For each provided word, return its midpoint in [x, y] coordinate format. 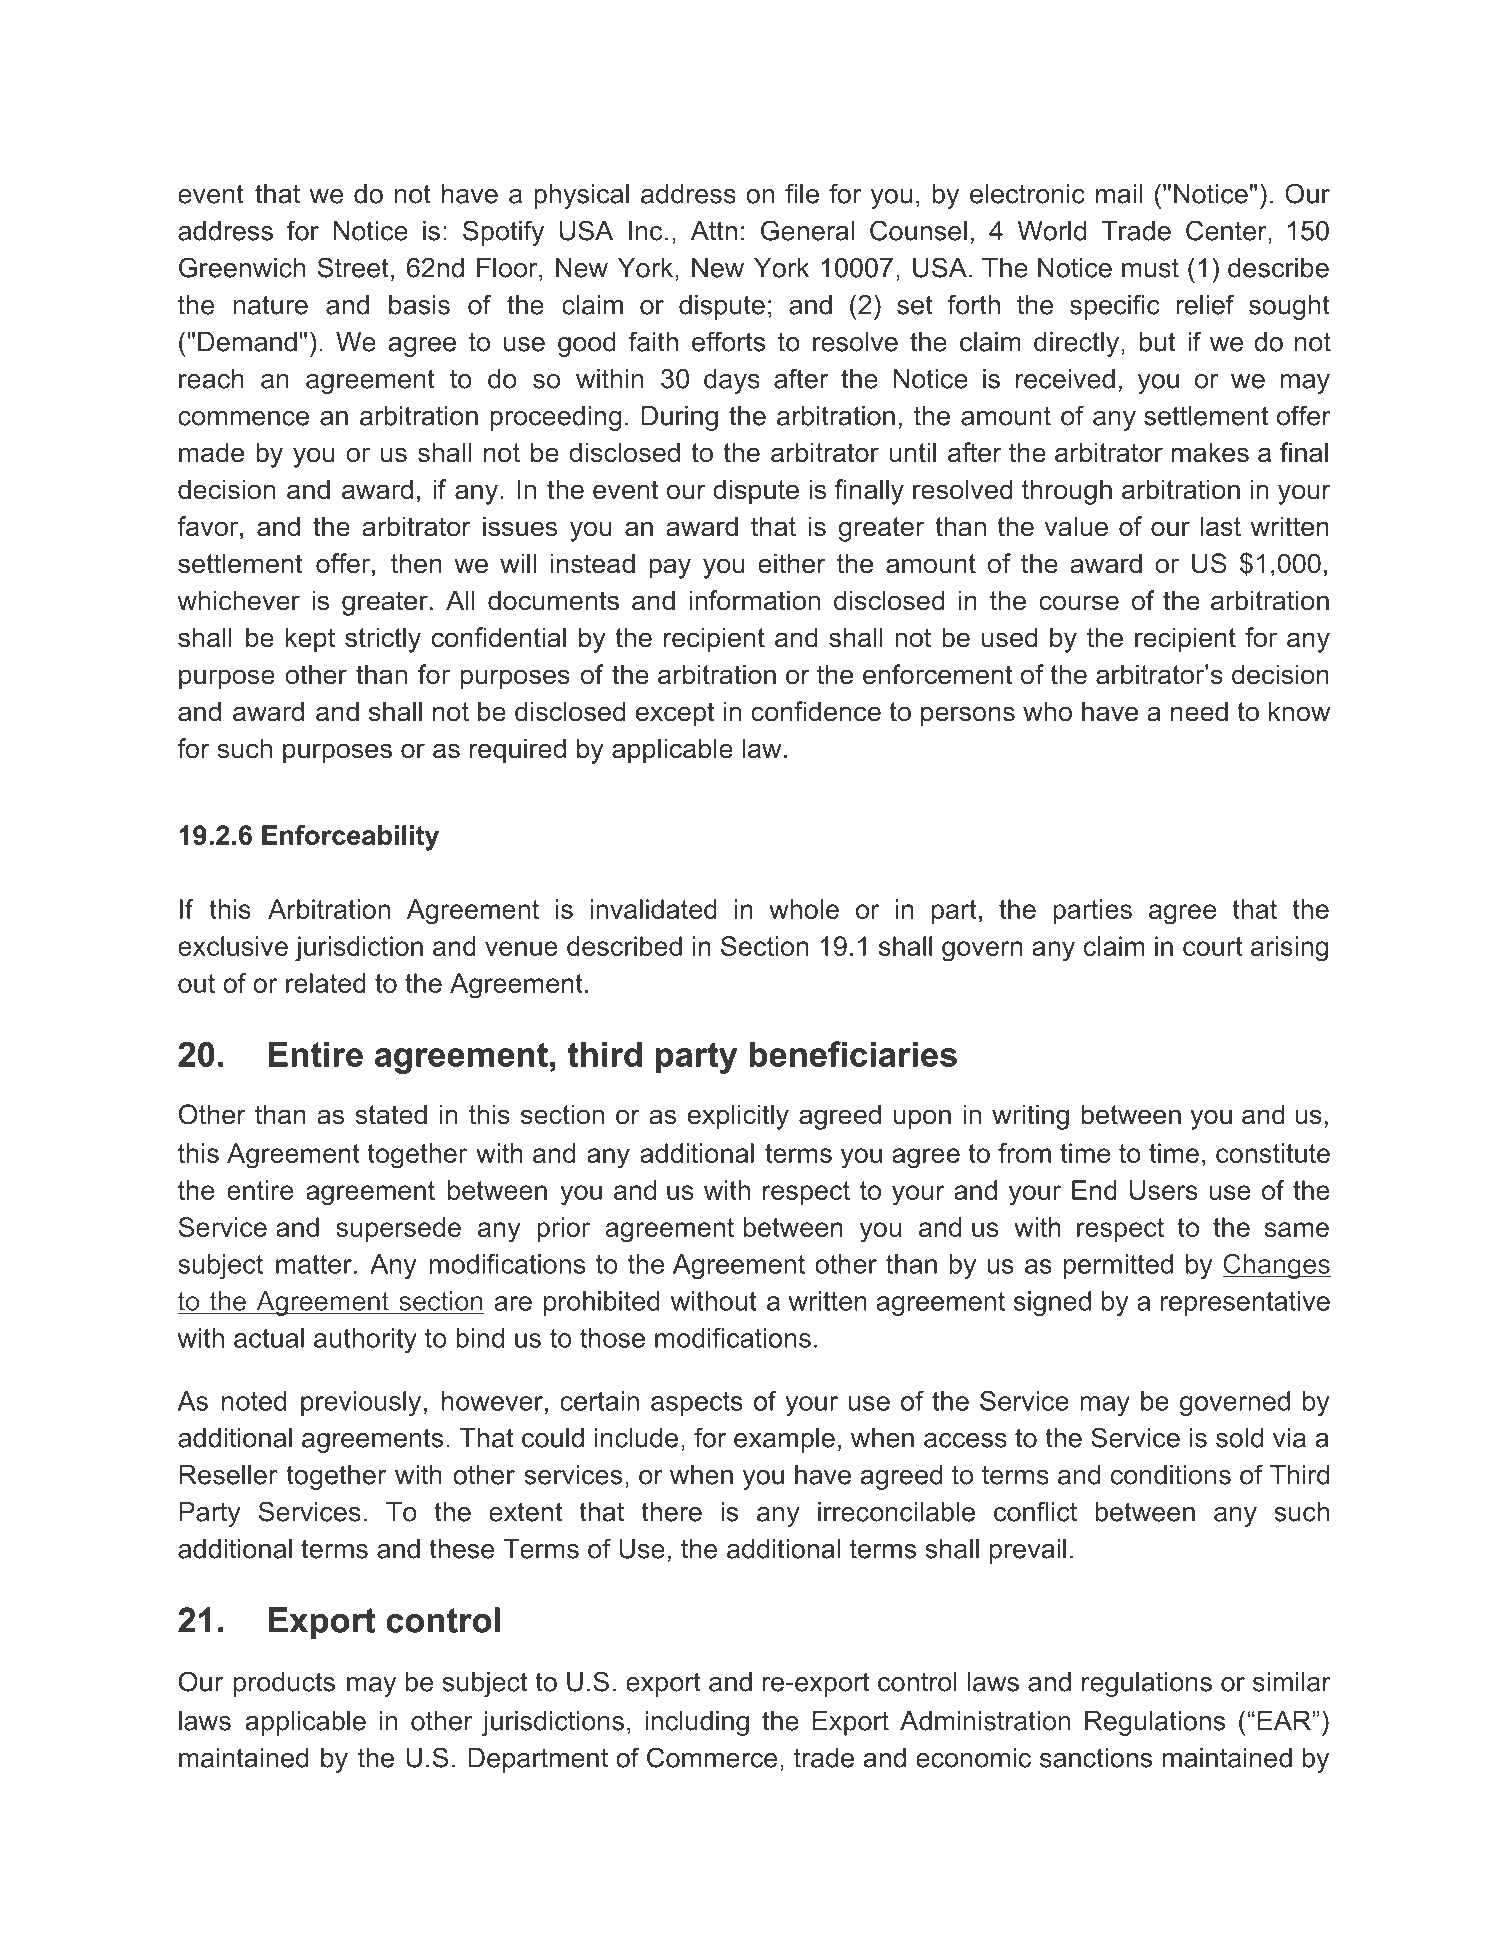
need [1199, 711]
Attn [714, 231]
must [1150, 268]
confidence [816, 711]
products [284, 1684]
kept [310, 640]
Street [353, 267]
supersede [398, 1229]
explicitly [738, 1117]
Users [1164, 1190]
